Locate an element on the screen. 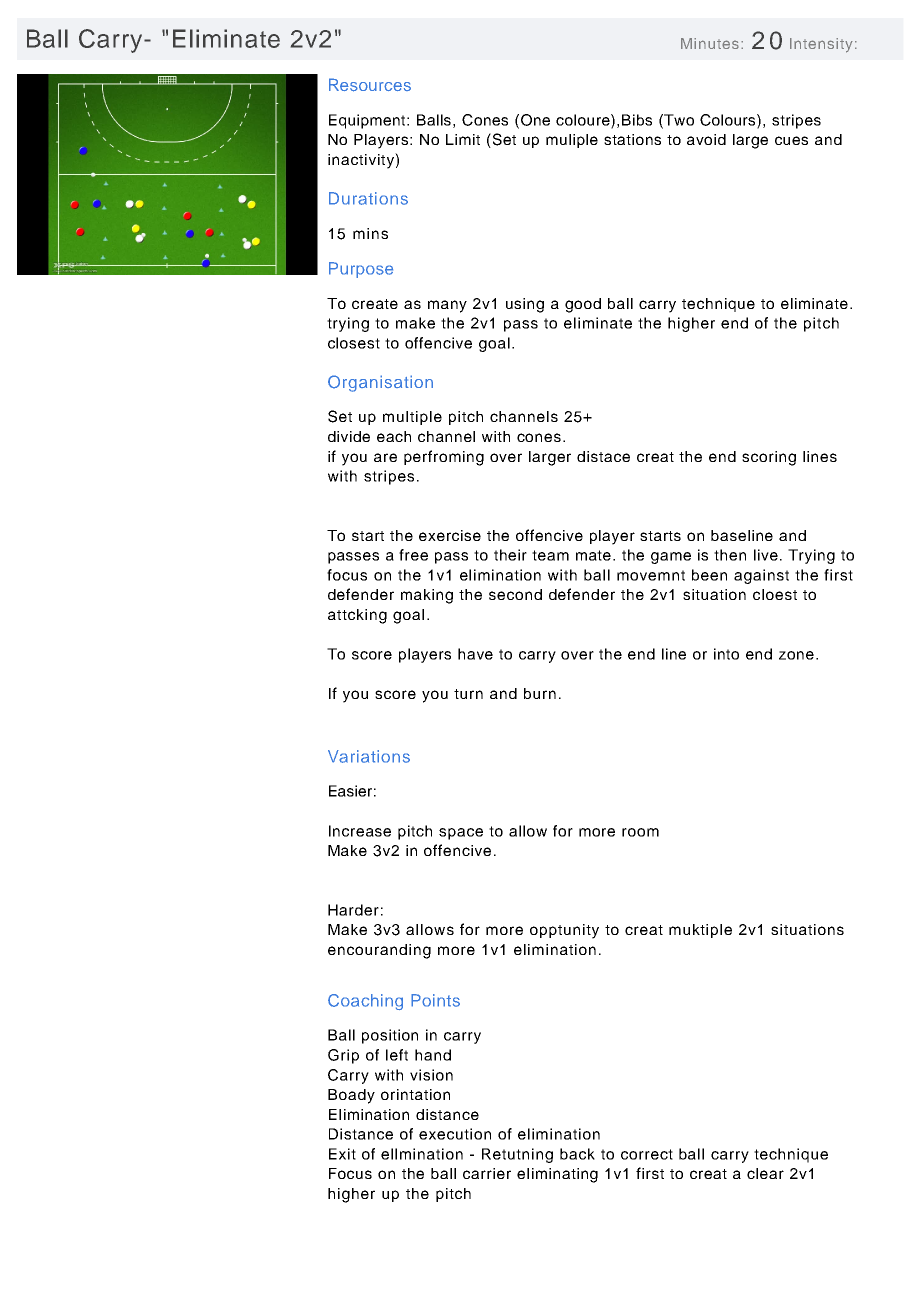 Image resolution: width=924 pixels, height=1308 pixels. Variations is located at coordinates (369, 756).
